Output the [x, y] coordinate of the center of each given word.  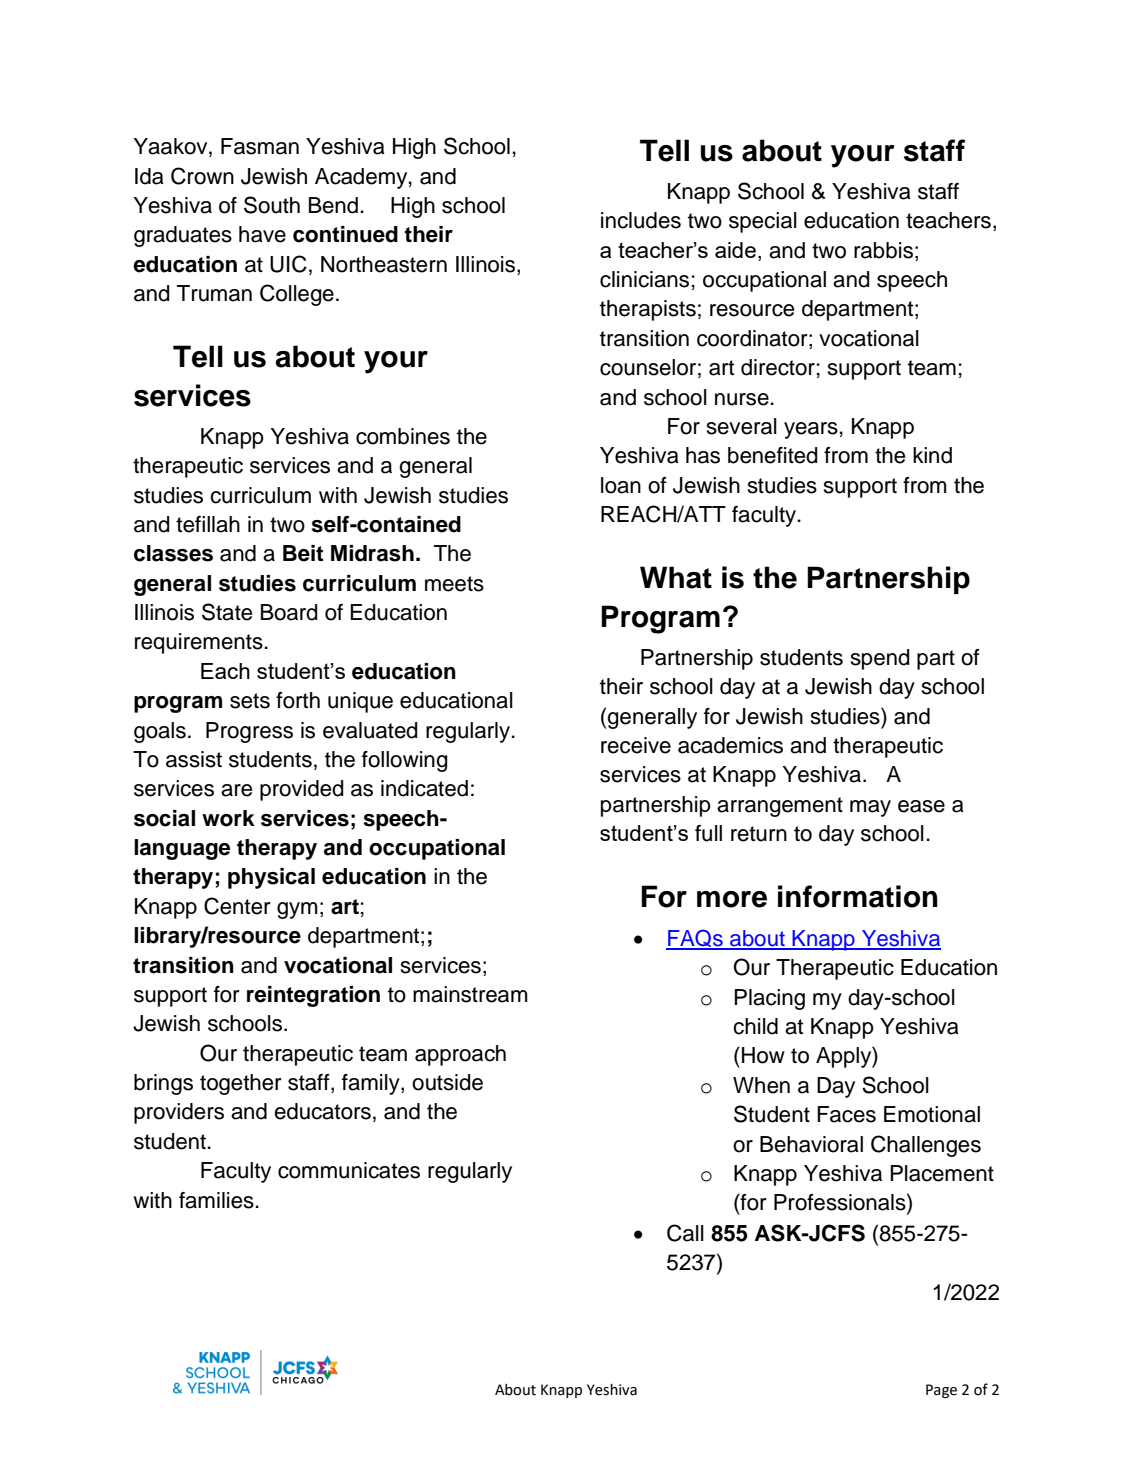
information [858, 896]
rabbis [883, 250]
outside [447, 1082]
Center [237, 906]
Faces [846, 1114]
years [811, 430]
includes [641, 220]
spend [880, 659]
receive [636, 745]
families [216, 1200]
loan [621, 485]
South [272, 205]
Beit [303, 553]
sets [250, 701]
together [241, 1084]
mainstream [470, 994]
